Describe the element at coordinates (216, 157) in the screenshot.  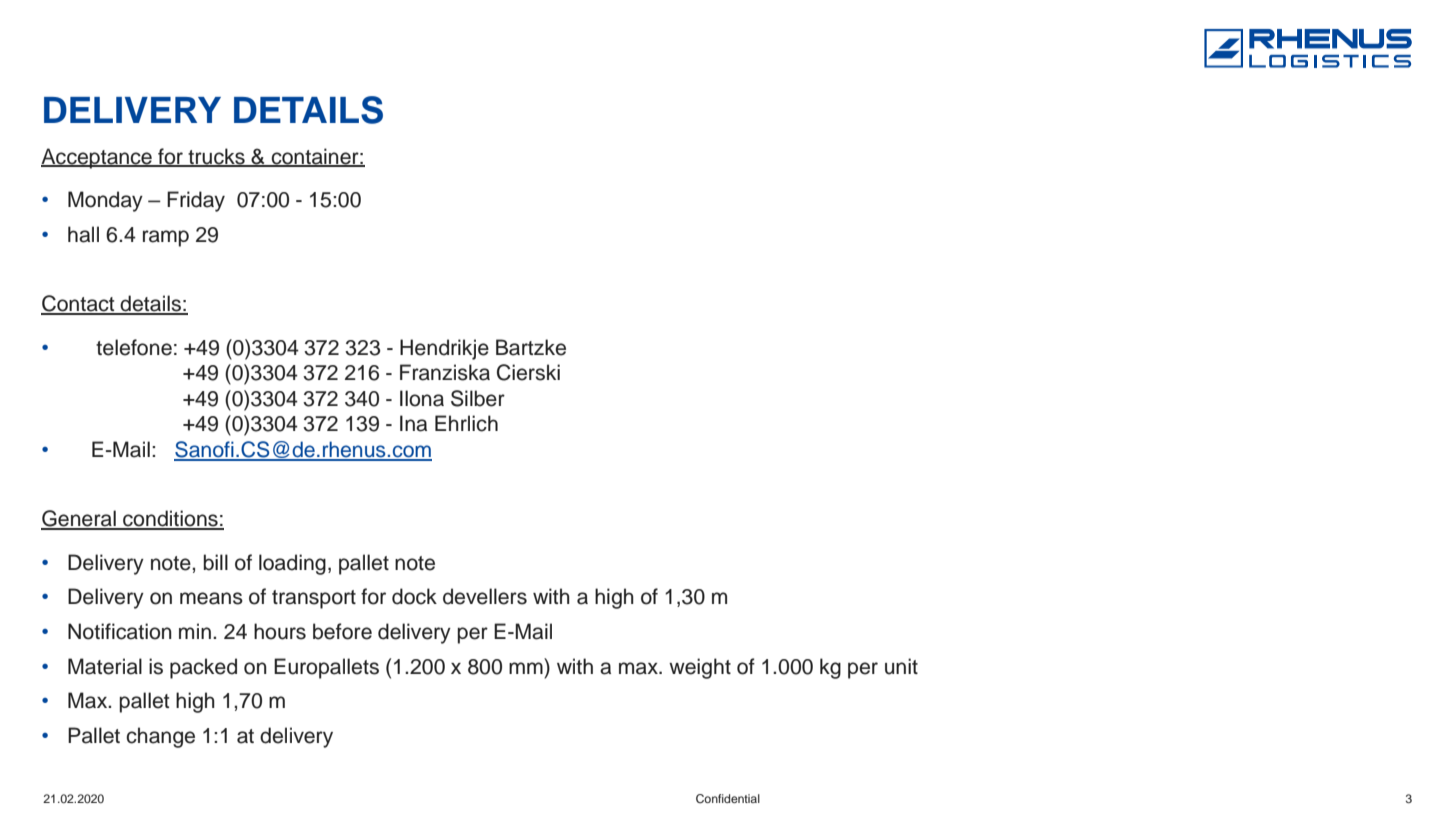
I see `trucks` at that location.
